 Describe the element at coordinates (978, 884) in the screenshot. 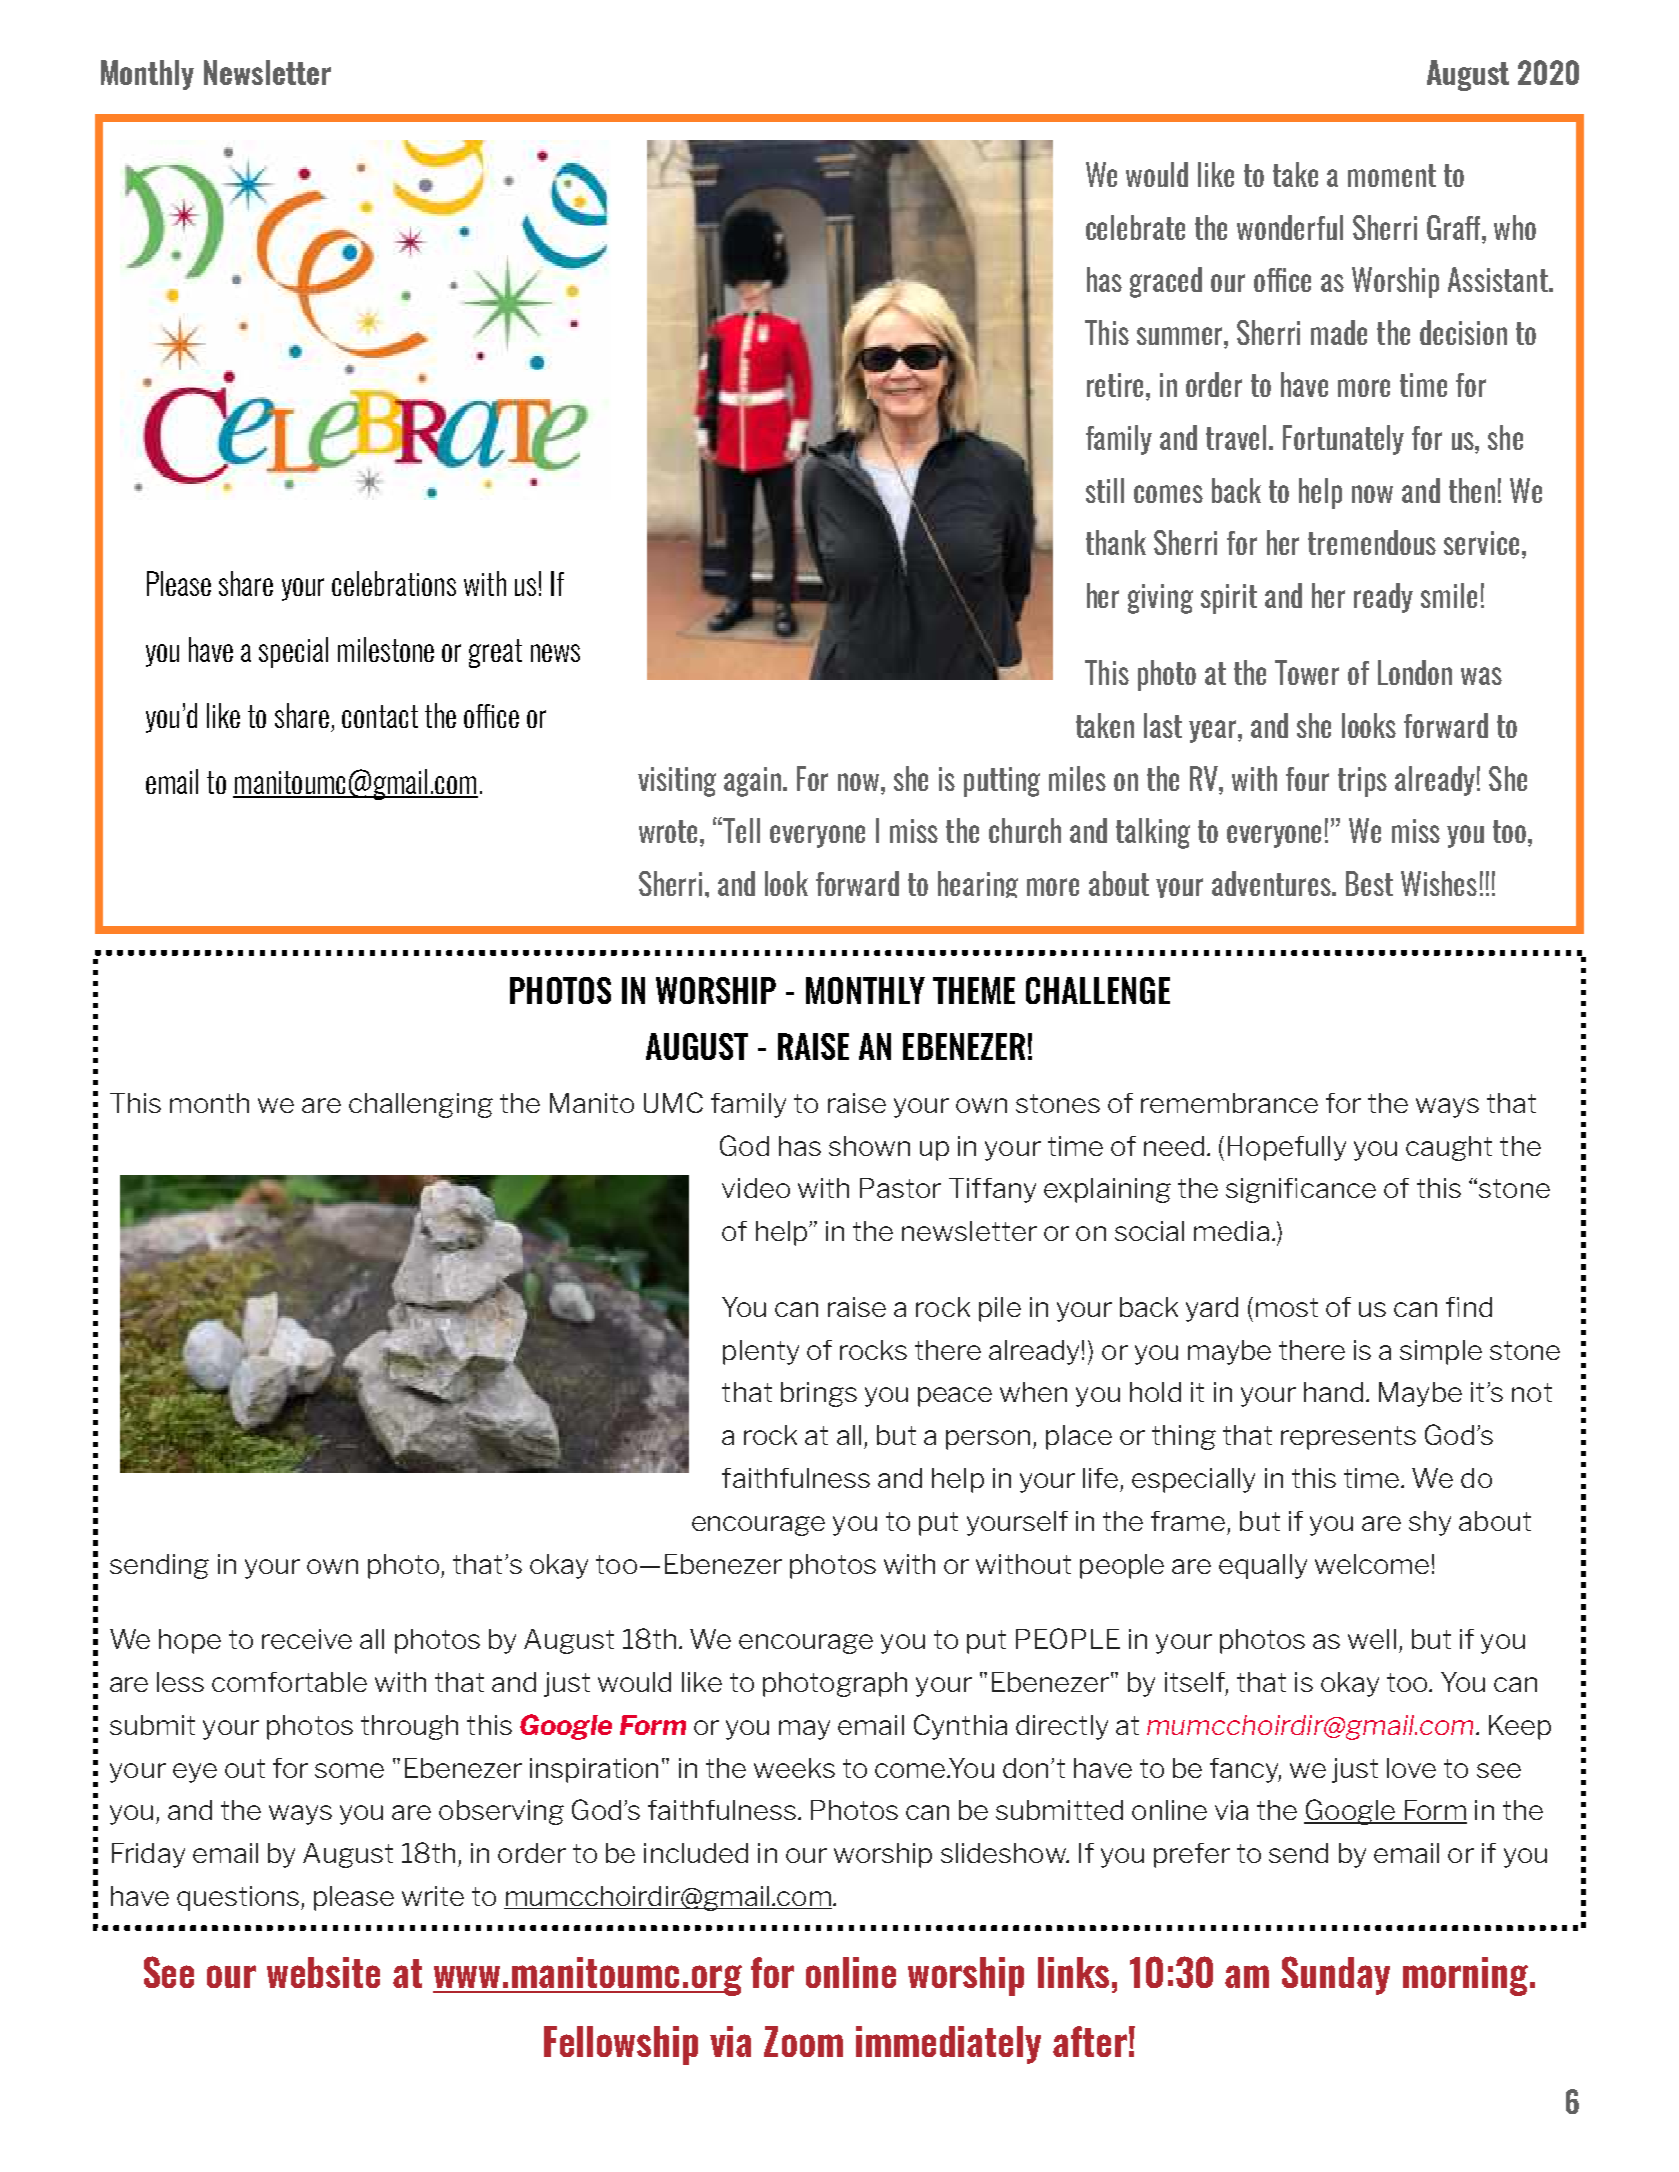

I see `hearing` at that location.
